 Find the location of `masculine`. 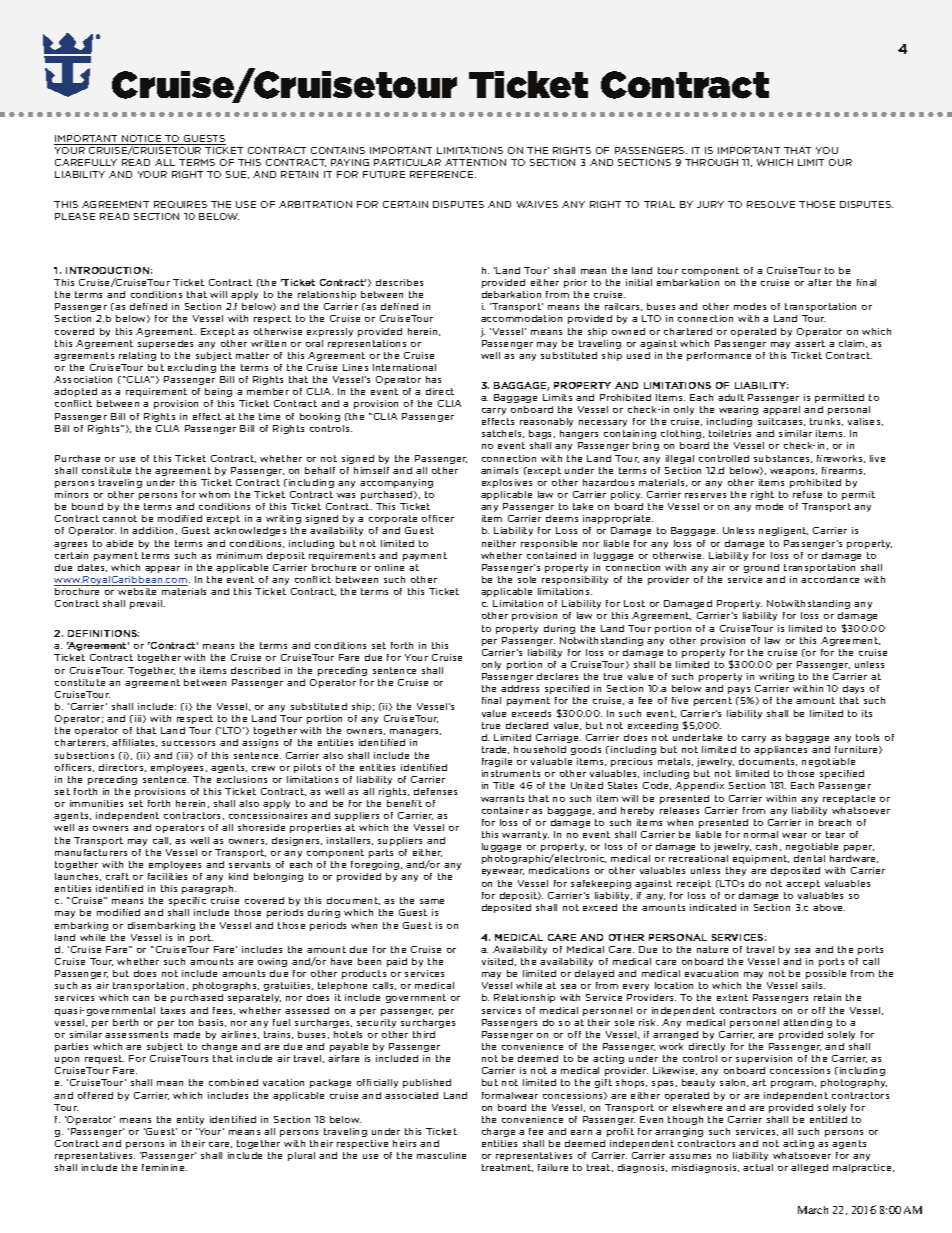

masculine is located at coordinates (441, 1155).
